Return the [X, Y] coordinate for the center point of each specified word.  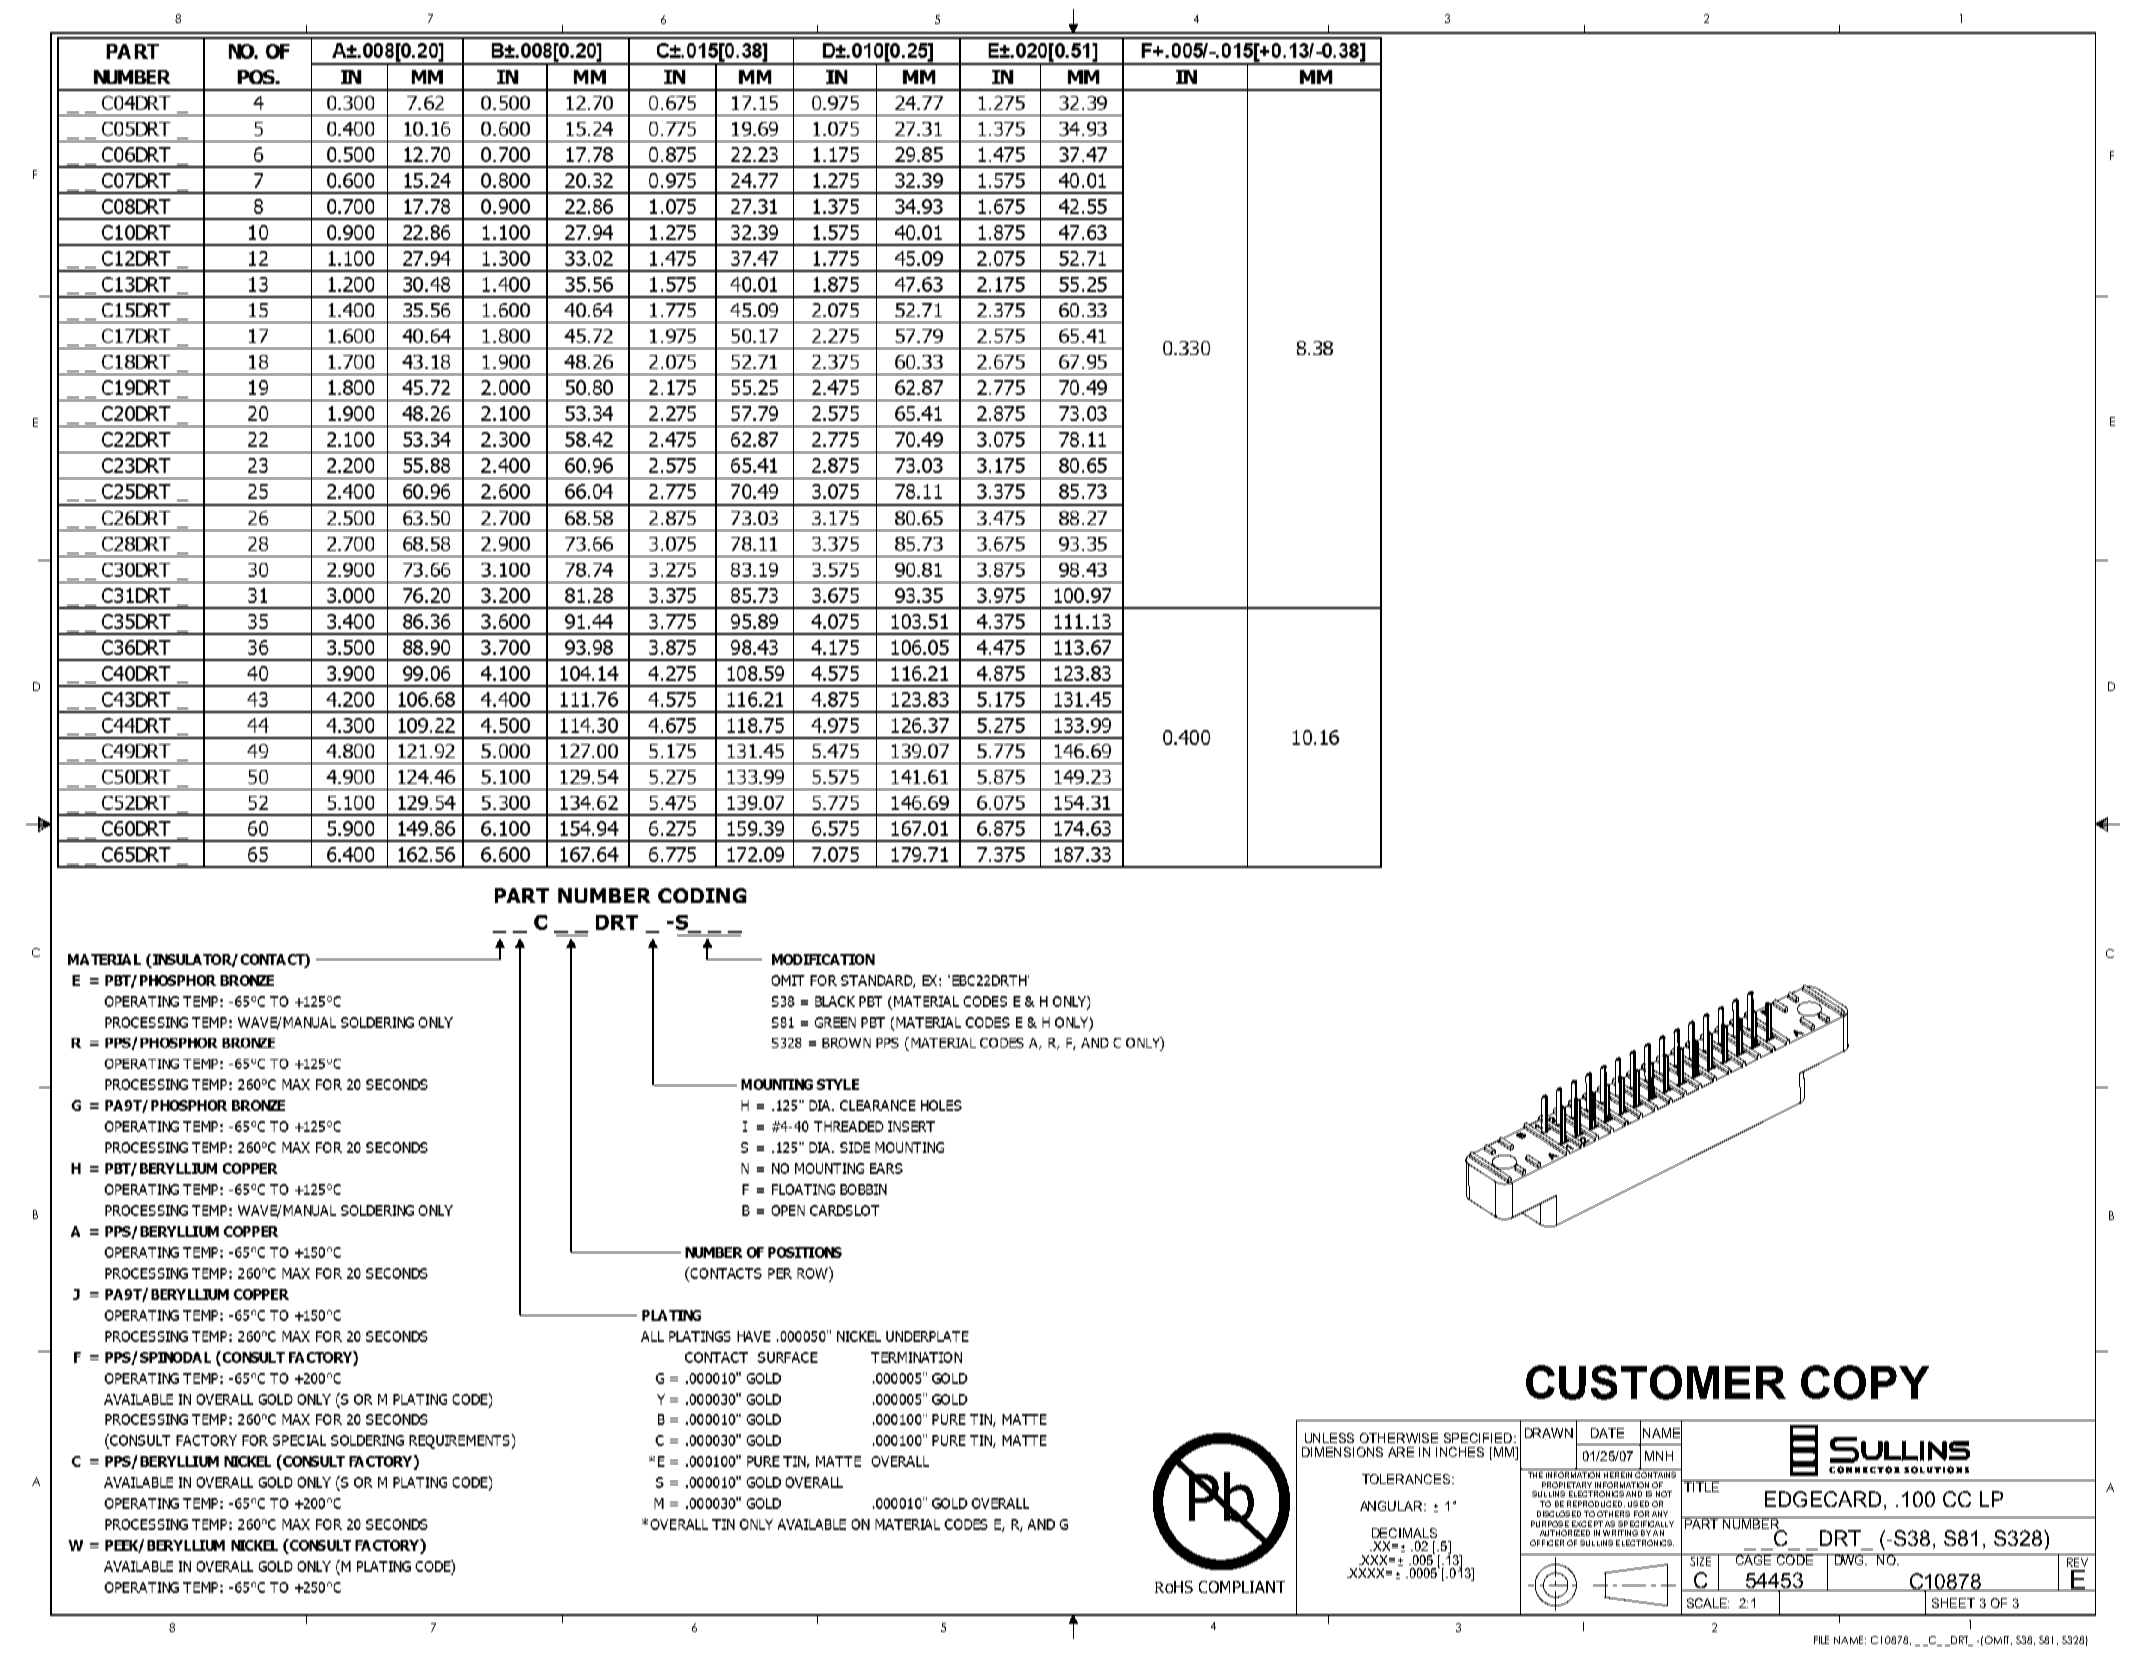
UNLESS [1329, 1438]
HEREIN [1618, 1473]
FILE [1821, 1640]
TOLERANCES [1407, 1479]
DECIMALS [1404, 1533]
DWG [1849, 1559]
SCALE [1708, 1603]
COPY [1865, 1382]
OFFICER [1547, 1543]
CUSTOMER [1656, 1382]
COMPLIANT [1242, 1587]
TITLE [1702, 1486]
